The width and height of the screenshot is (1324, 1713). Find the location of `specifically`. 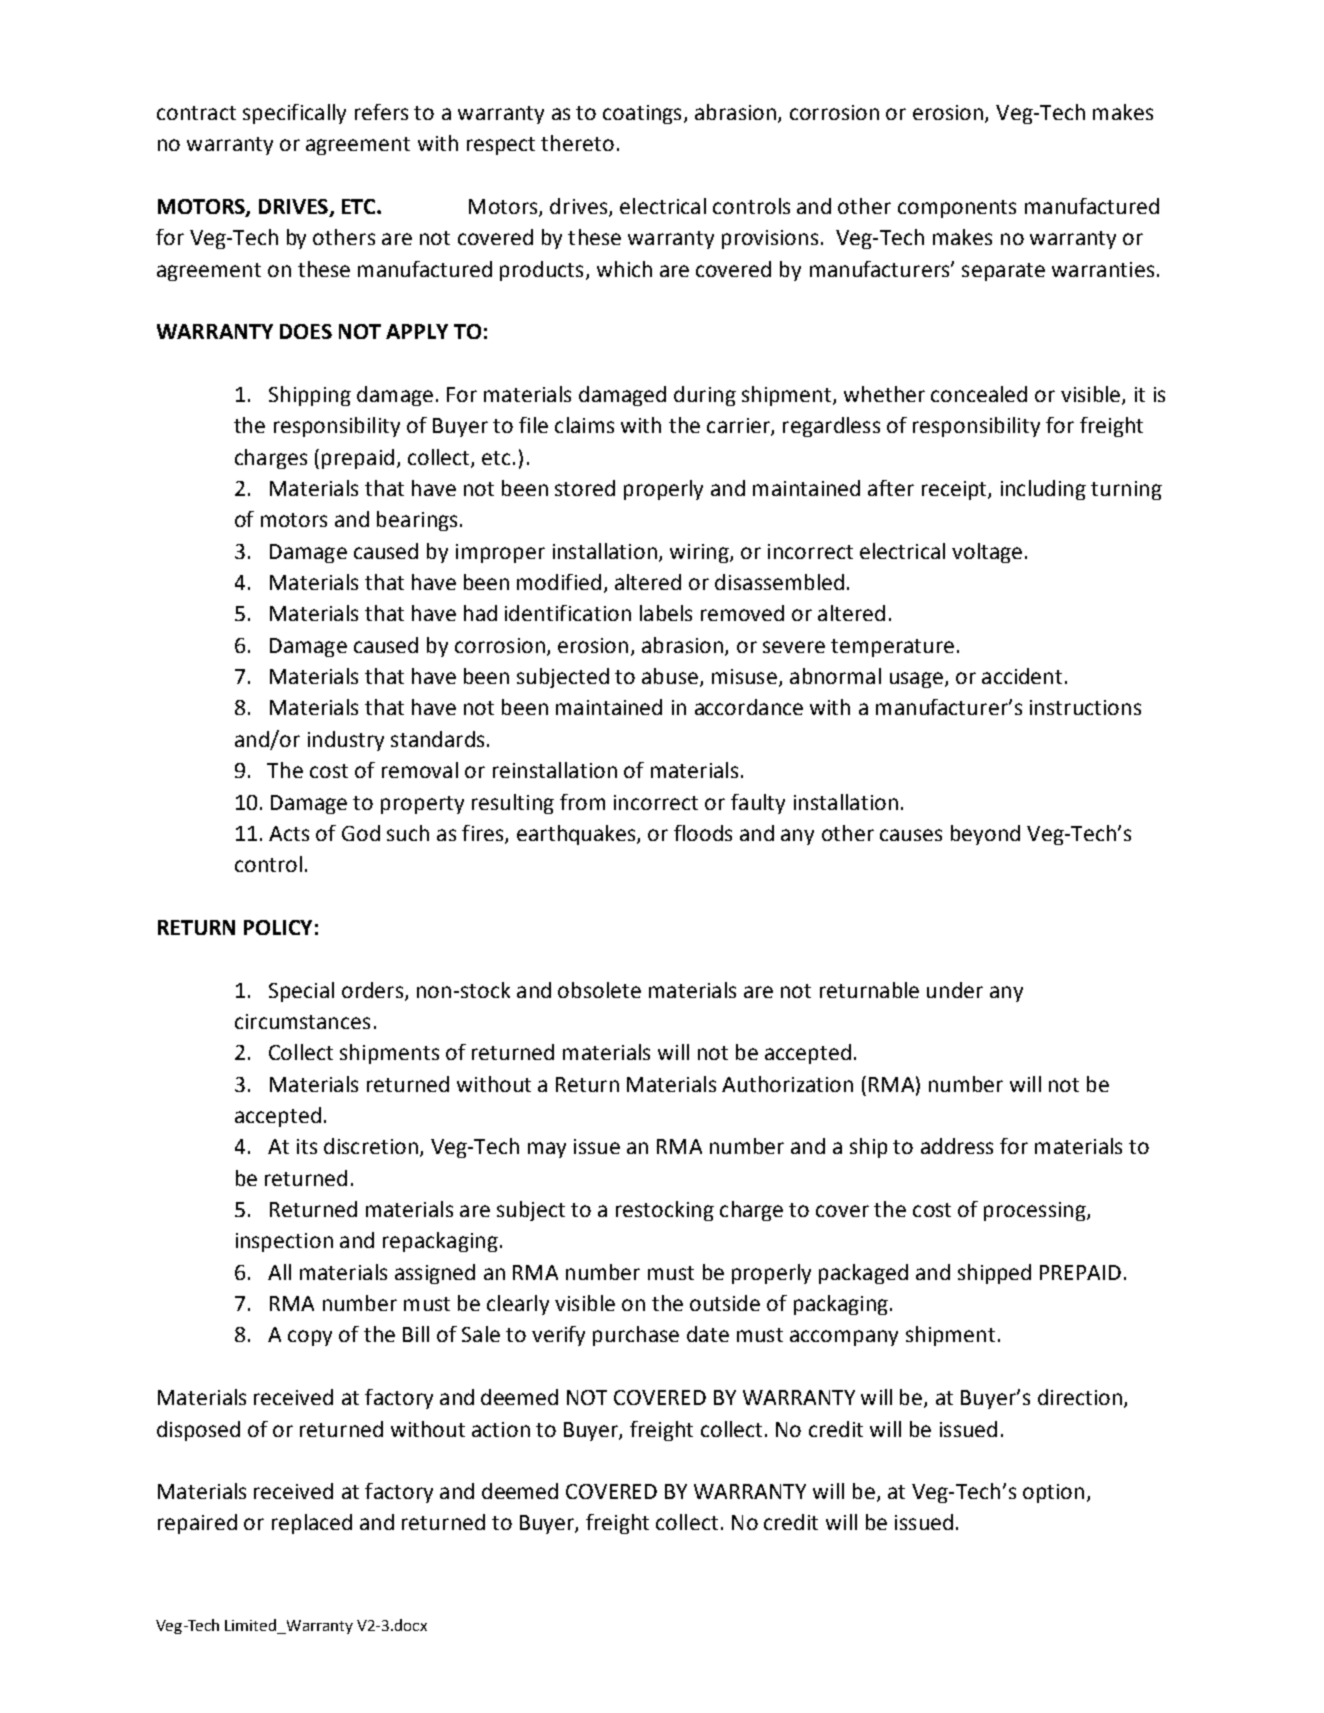

specifically is located at coordinates (294, 114).
